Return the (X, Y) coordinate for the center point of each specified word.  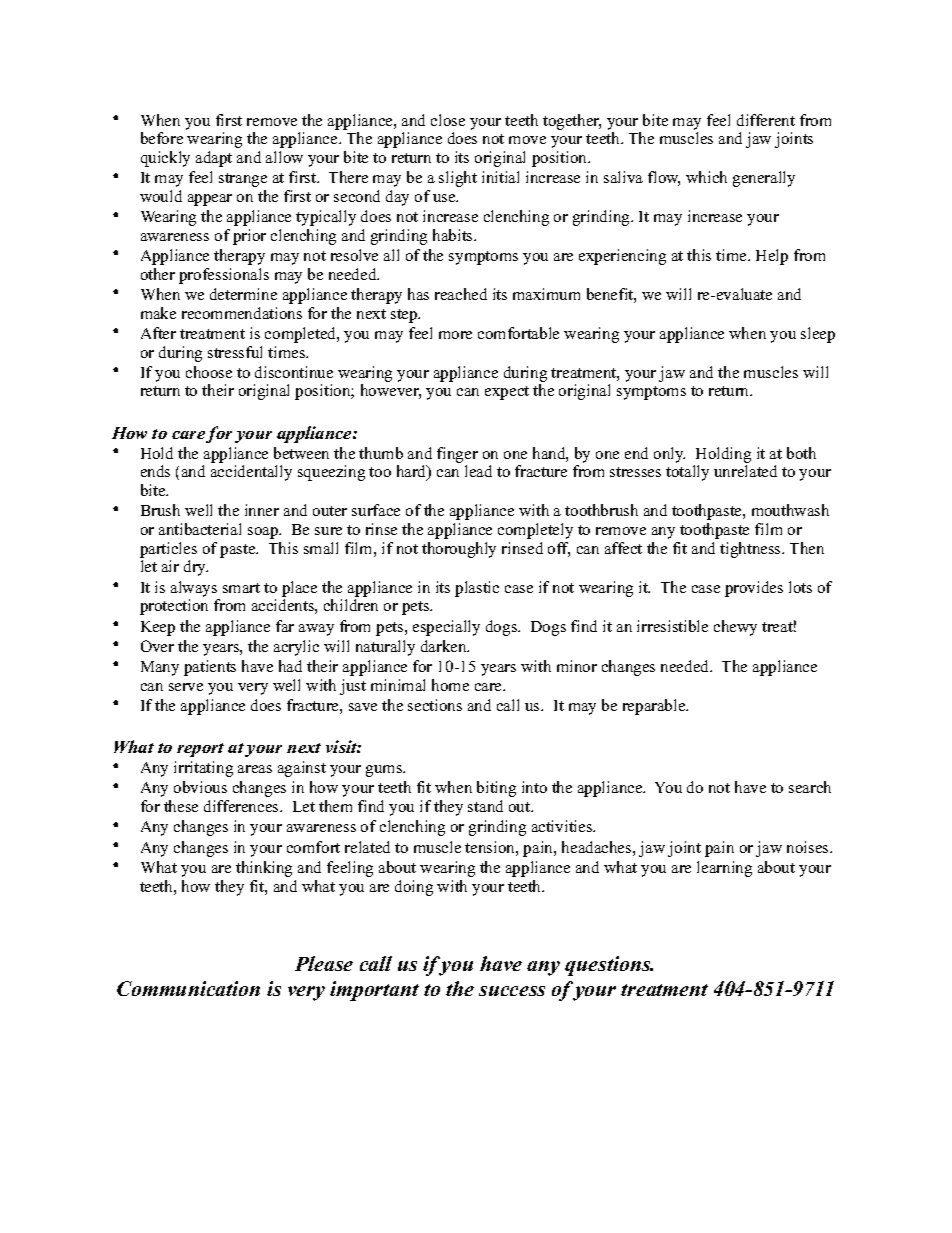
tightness (751, 550)
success (512, 991)
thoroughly (459, 550)
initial (500, 177)
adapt (214, 159)
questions (609, 966)
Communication (188, 988)
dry (196, 568)
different (766, 120)
